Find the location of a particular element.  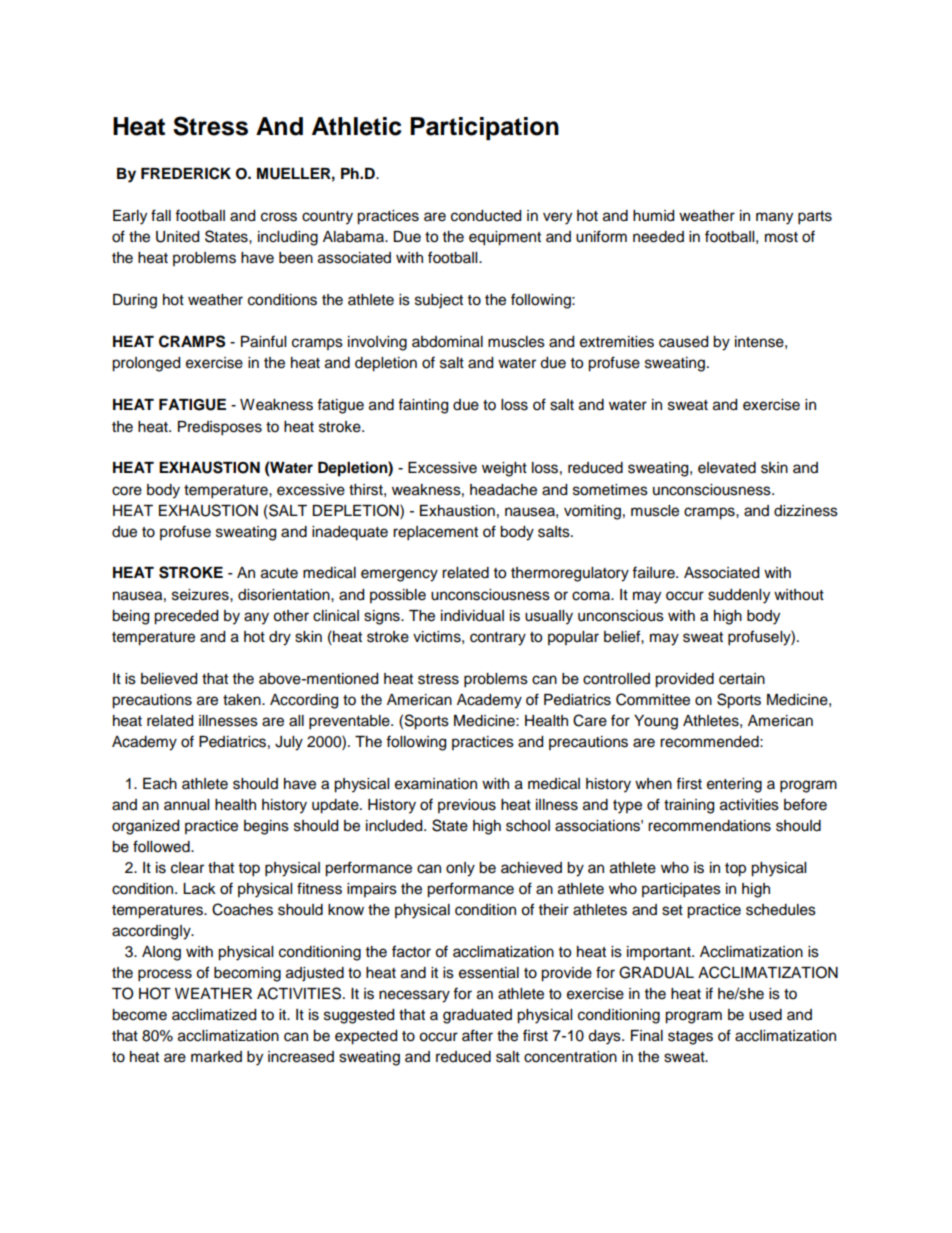

many is located at coordinates (774, 218).
